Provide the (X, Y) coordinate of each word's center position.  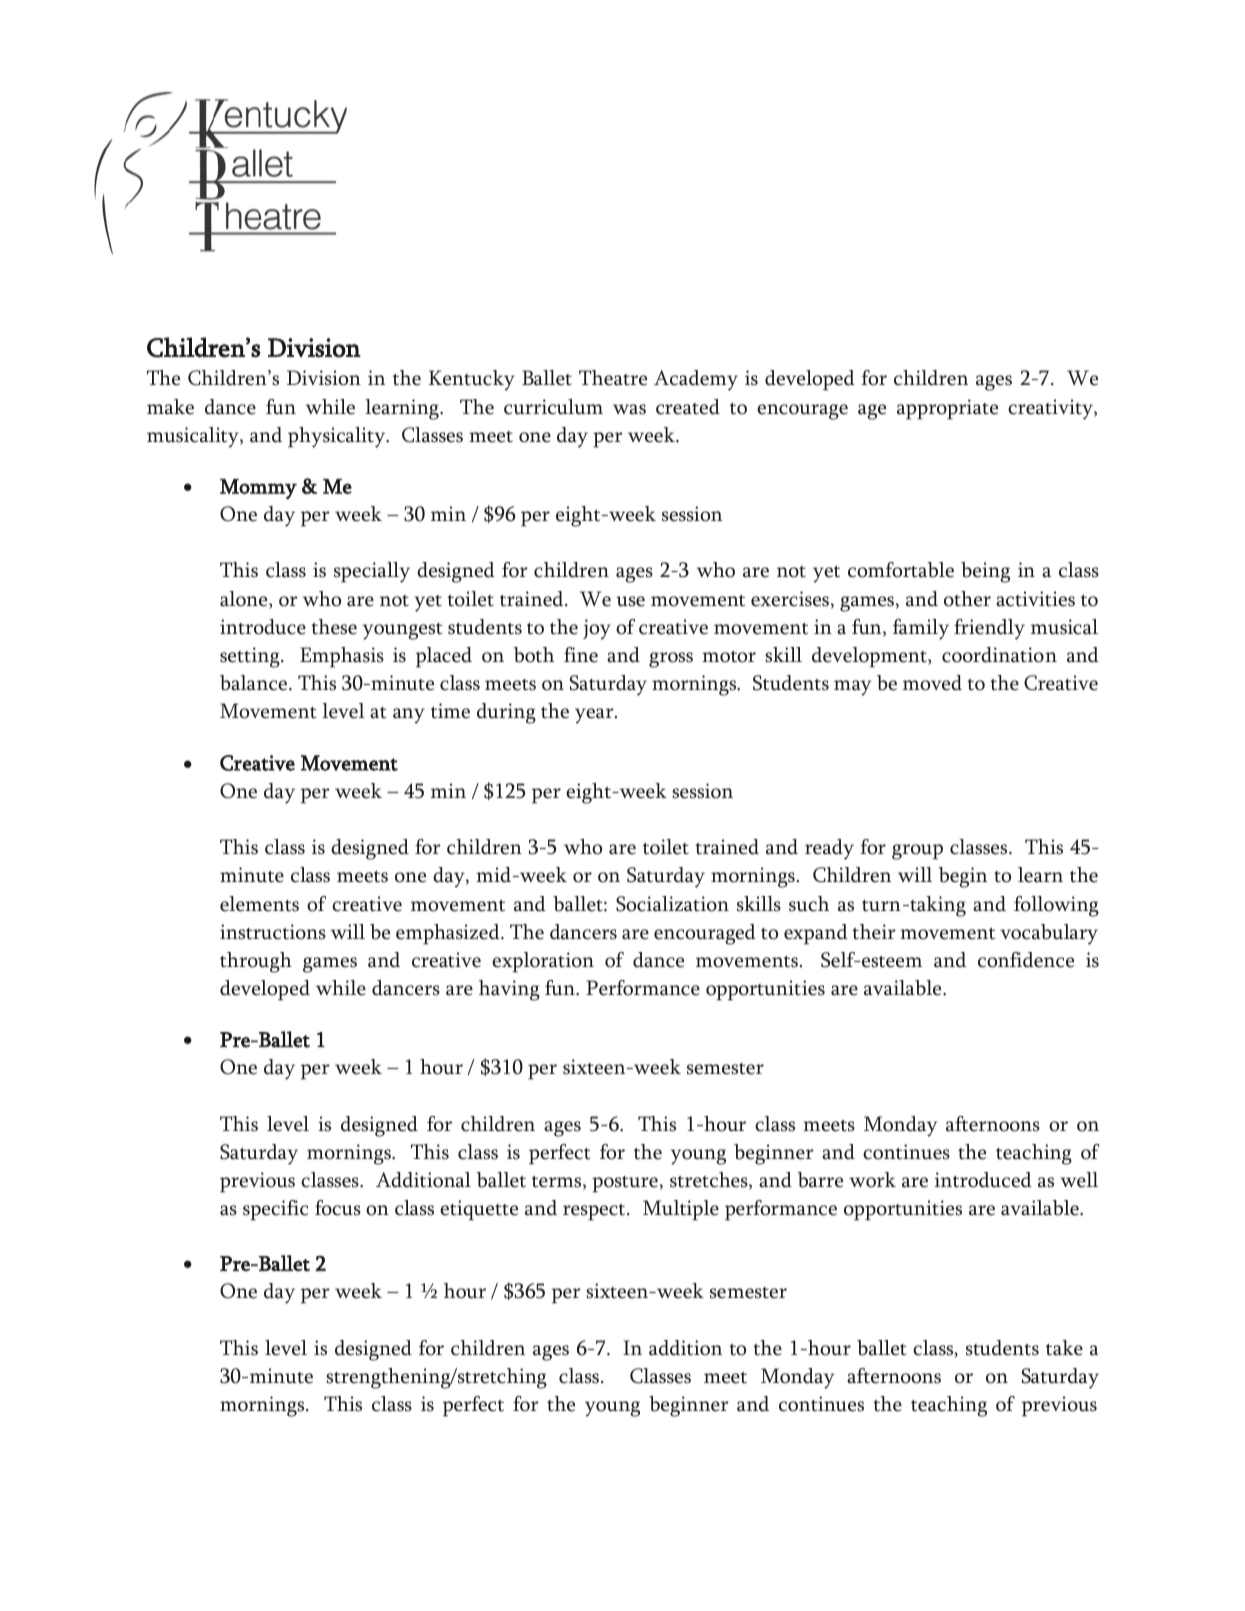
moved (932, 683)
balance (255, 683)
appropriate (947, 409)
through (256, 962)
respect (595, 1212)
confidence (1026, 960)
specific (275, 1210)
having (509, 990)
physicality (338, 437)
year (595, 716)
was (629, 409)
